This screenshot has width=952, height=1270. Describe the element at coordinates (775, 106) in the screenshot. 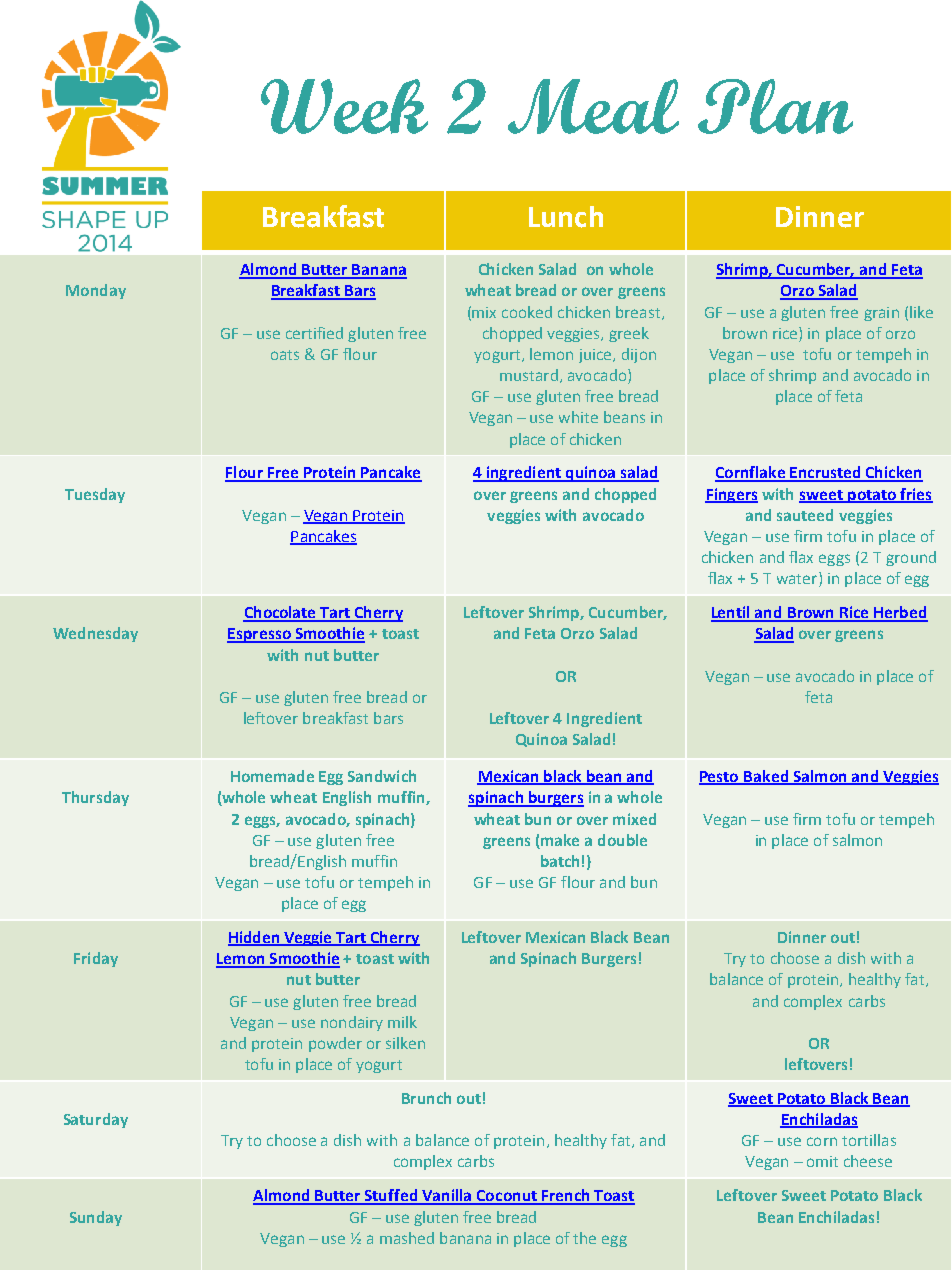

I see `Plan` at that location.
